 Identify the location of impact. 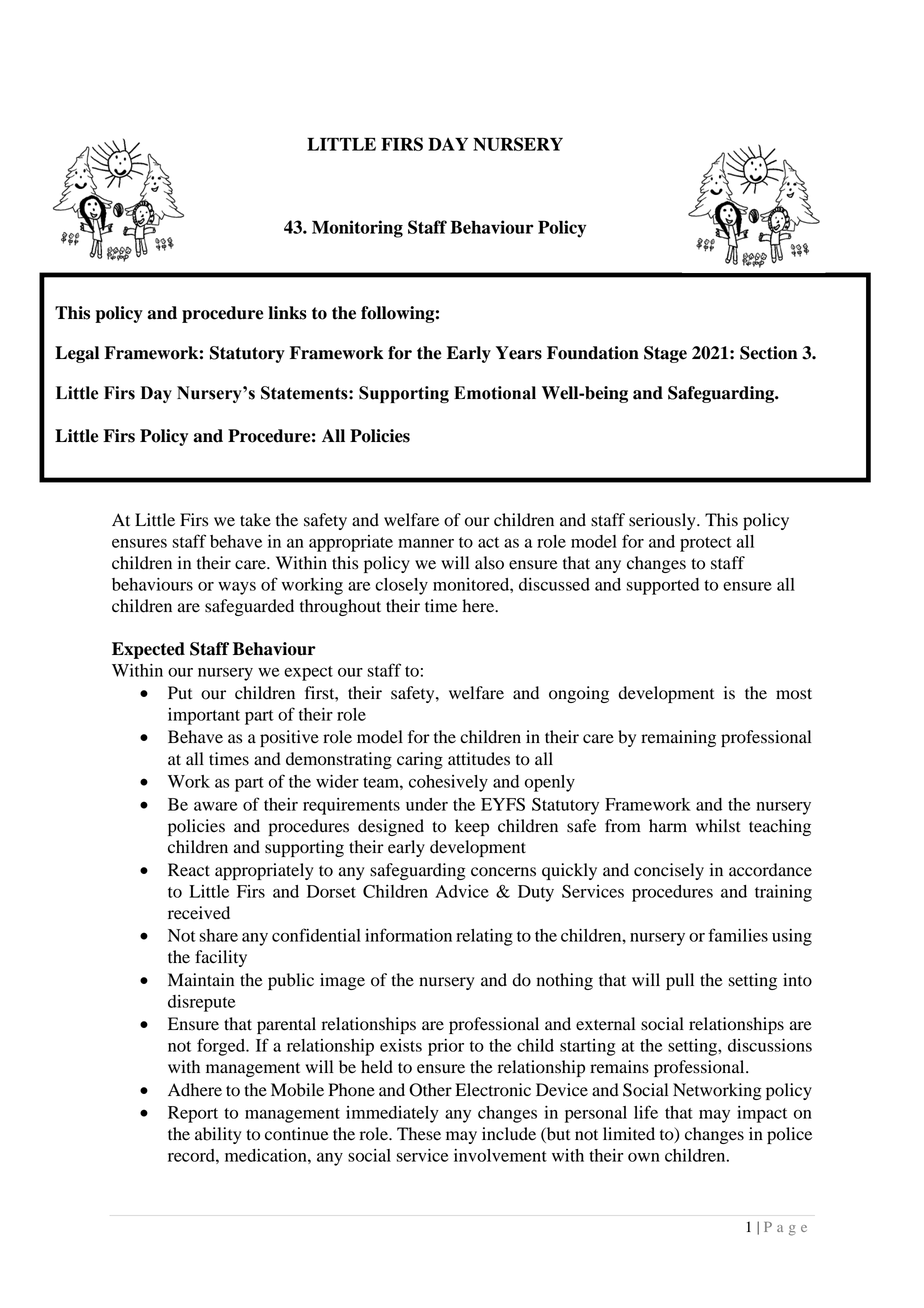
(762, 1114).
